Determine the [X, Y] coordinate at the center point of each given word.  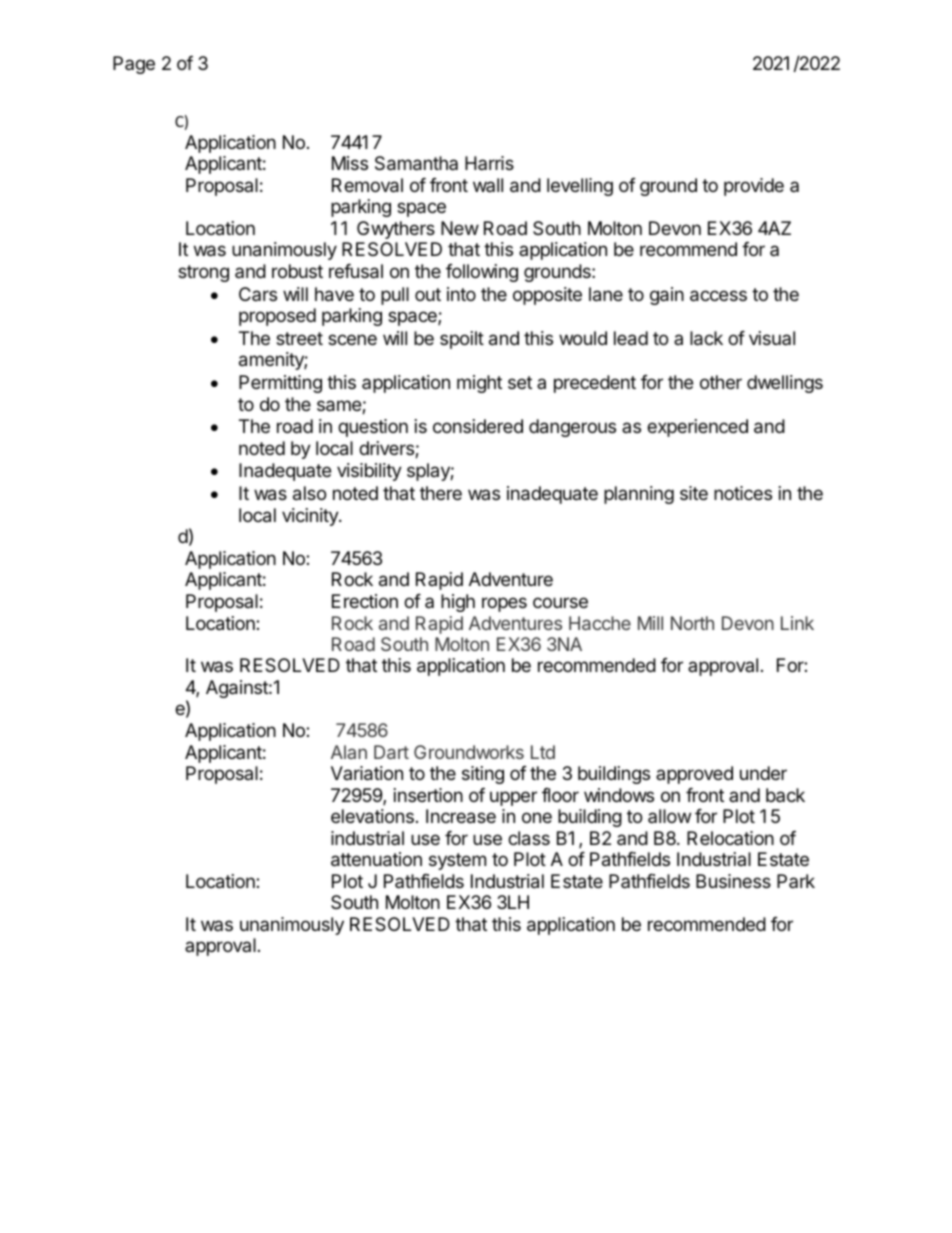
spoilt [462, 340]
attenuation [376, 859]
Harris [489, 163]
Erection [365, 601]
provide [754, 187]
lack [706, 338]
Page [134, 65]
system [457, 861]
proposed [277, 317]
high [458, 603]
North [692, 623]
